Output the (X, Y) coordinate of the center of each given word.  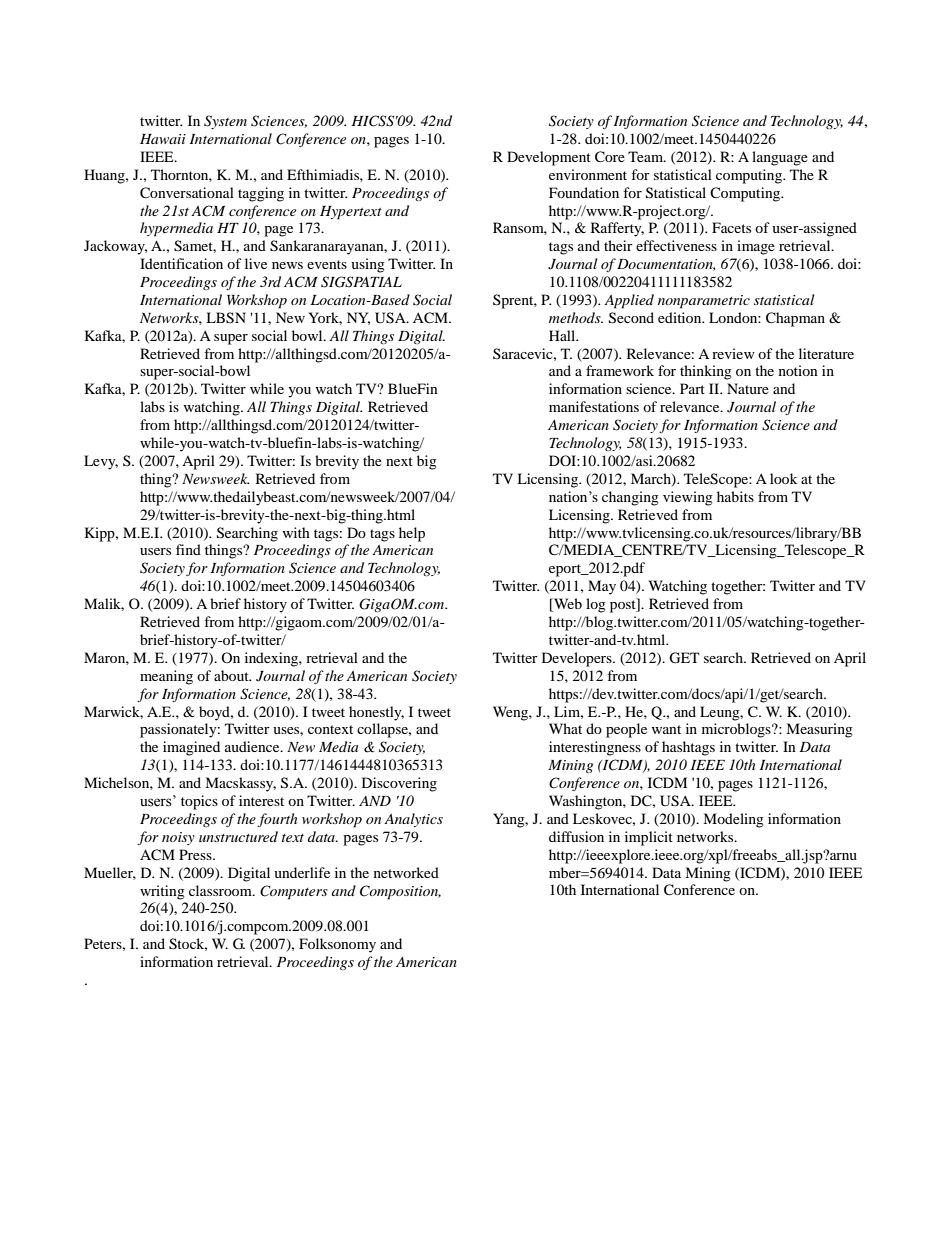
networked (406, 872)
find (188, 549)
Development (549, 158)
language (780, 158)
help (412, 534)
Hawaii (163, 139)
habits (735, 496)
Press (196, 854)
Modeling (733, 820)
